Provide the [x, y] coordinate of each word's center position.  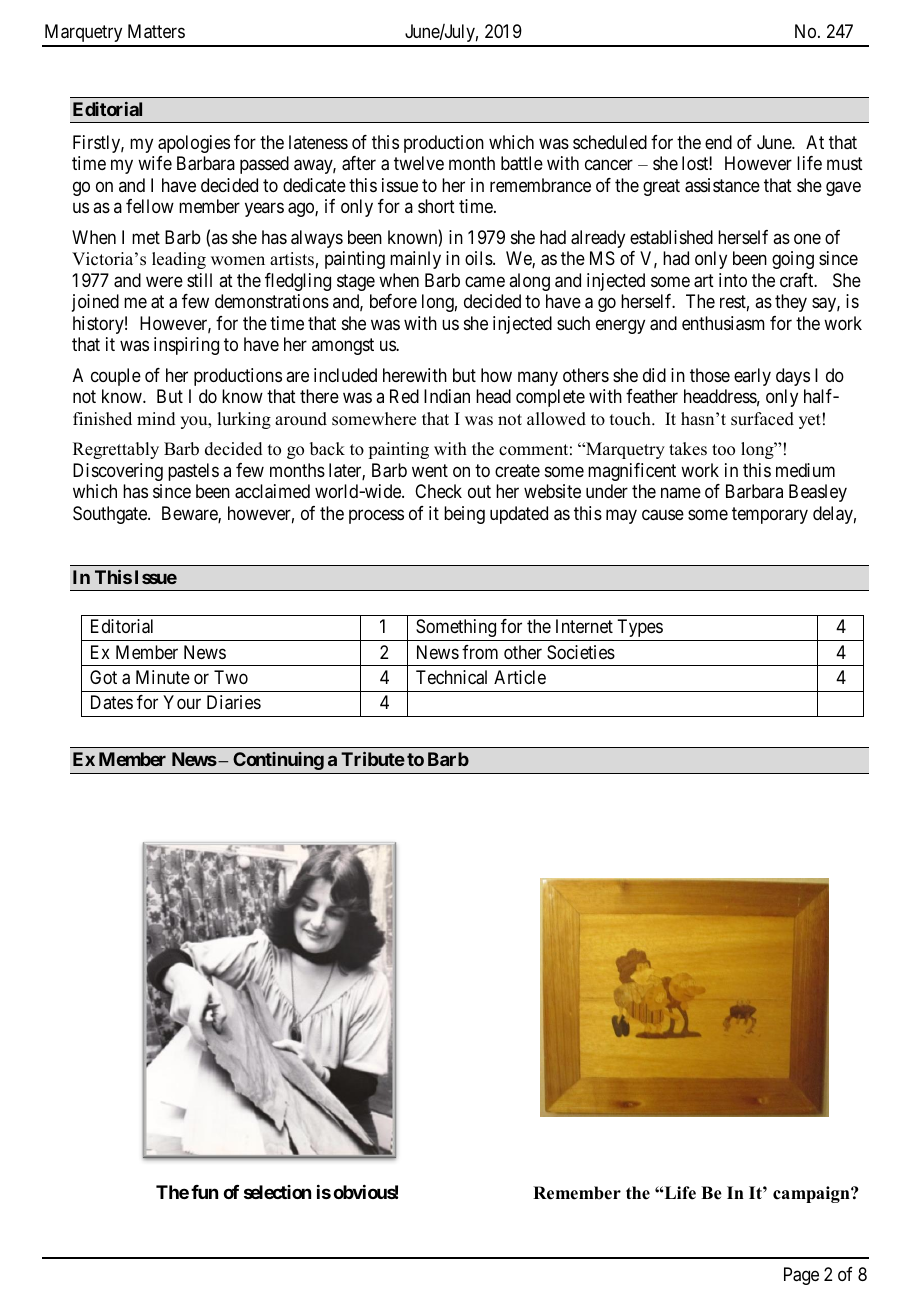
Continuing [278, 761]
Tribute [373, 759]
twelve [419, 163]
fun [204, 1192]
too [723, 450]
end [718, 142]
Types [640, 628]
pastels [193, 472]
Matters [156, 31]
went [430, 470]
